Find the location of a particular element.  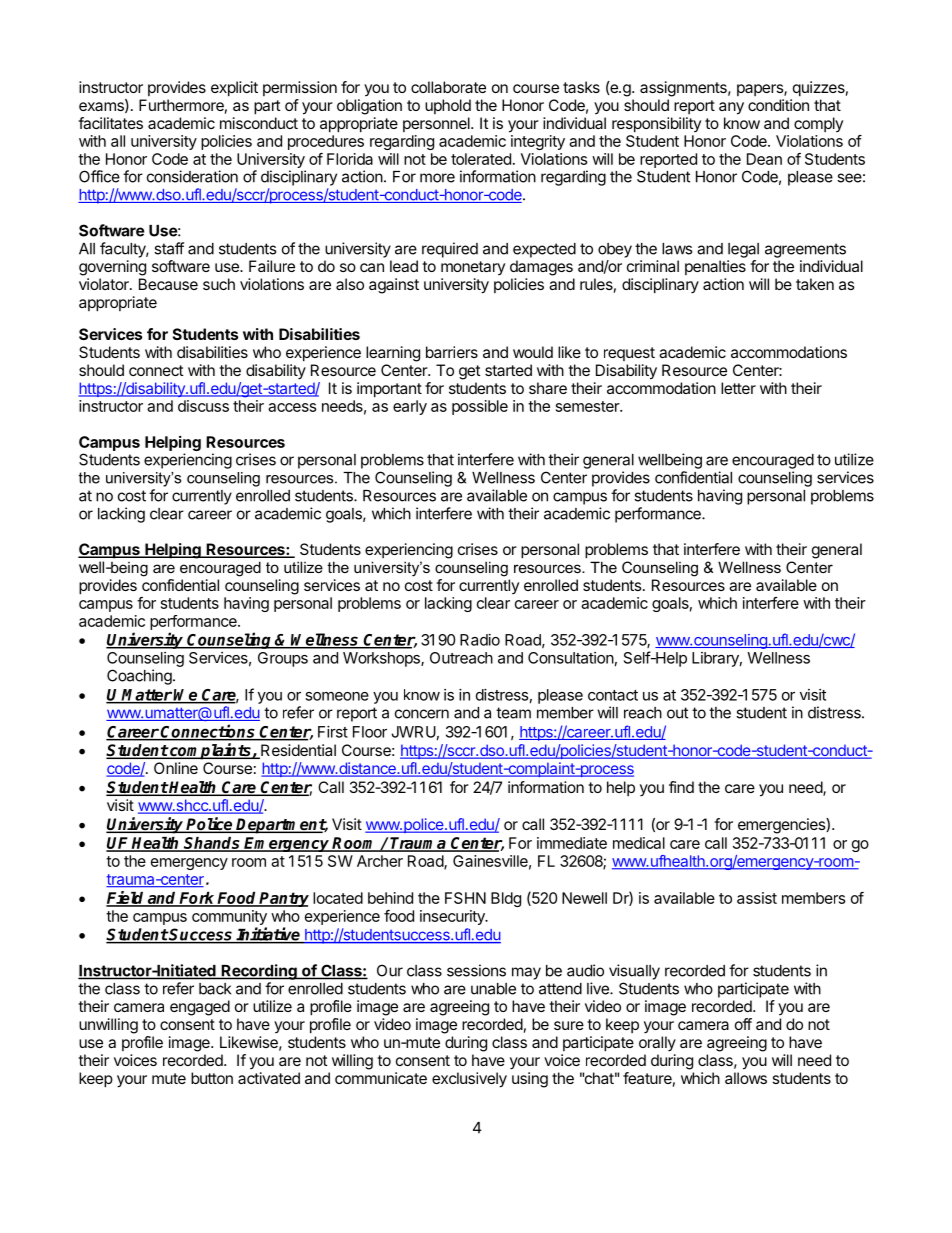

discuss is located at coordinates (203, 406).
